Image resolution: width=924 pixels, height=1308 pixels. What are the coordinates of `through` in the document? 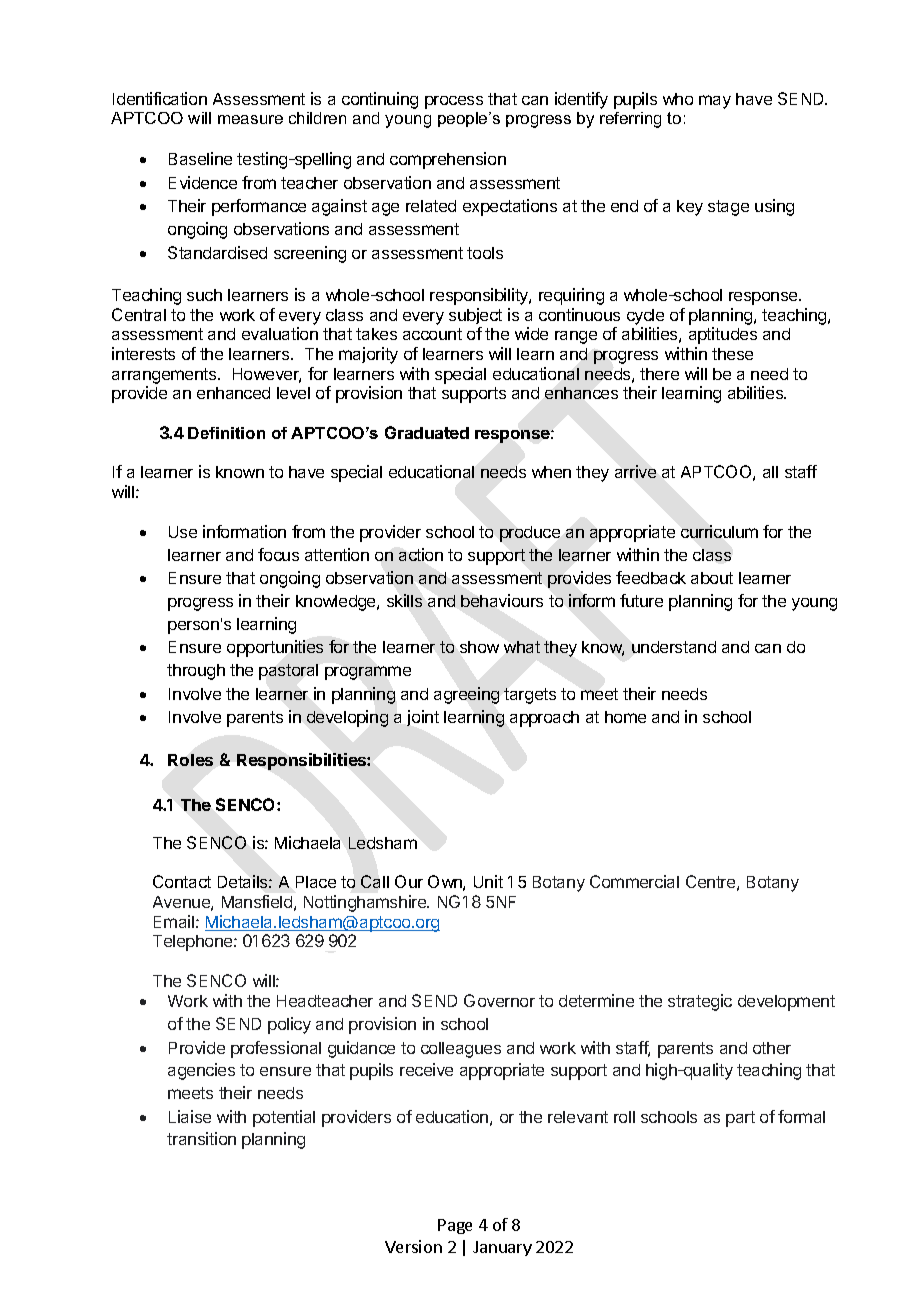 It's located at (196, 672).
